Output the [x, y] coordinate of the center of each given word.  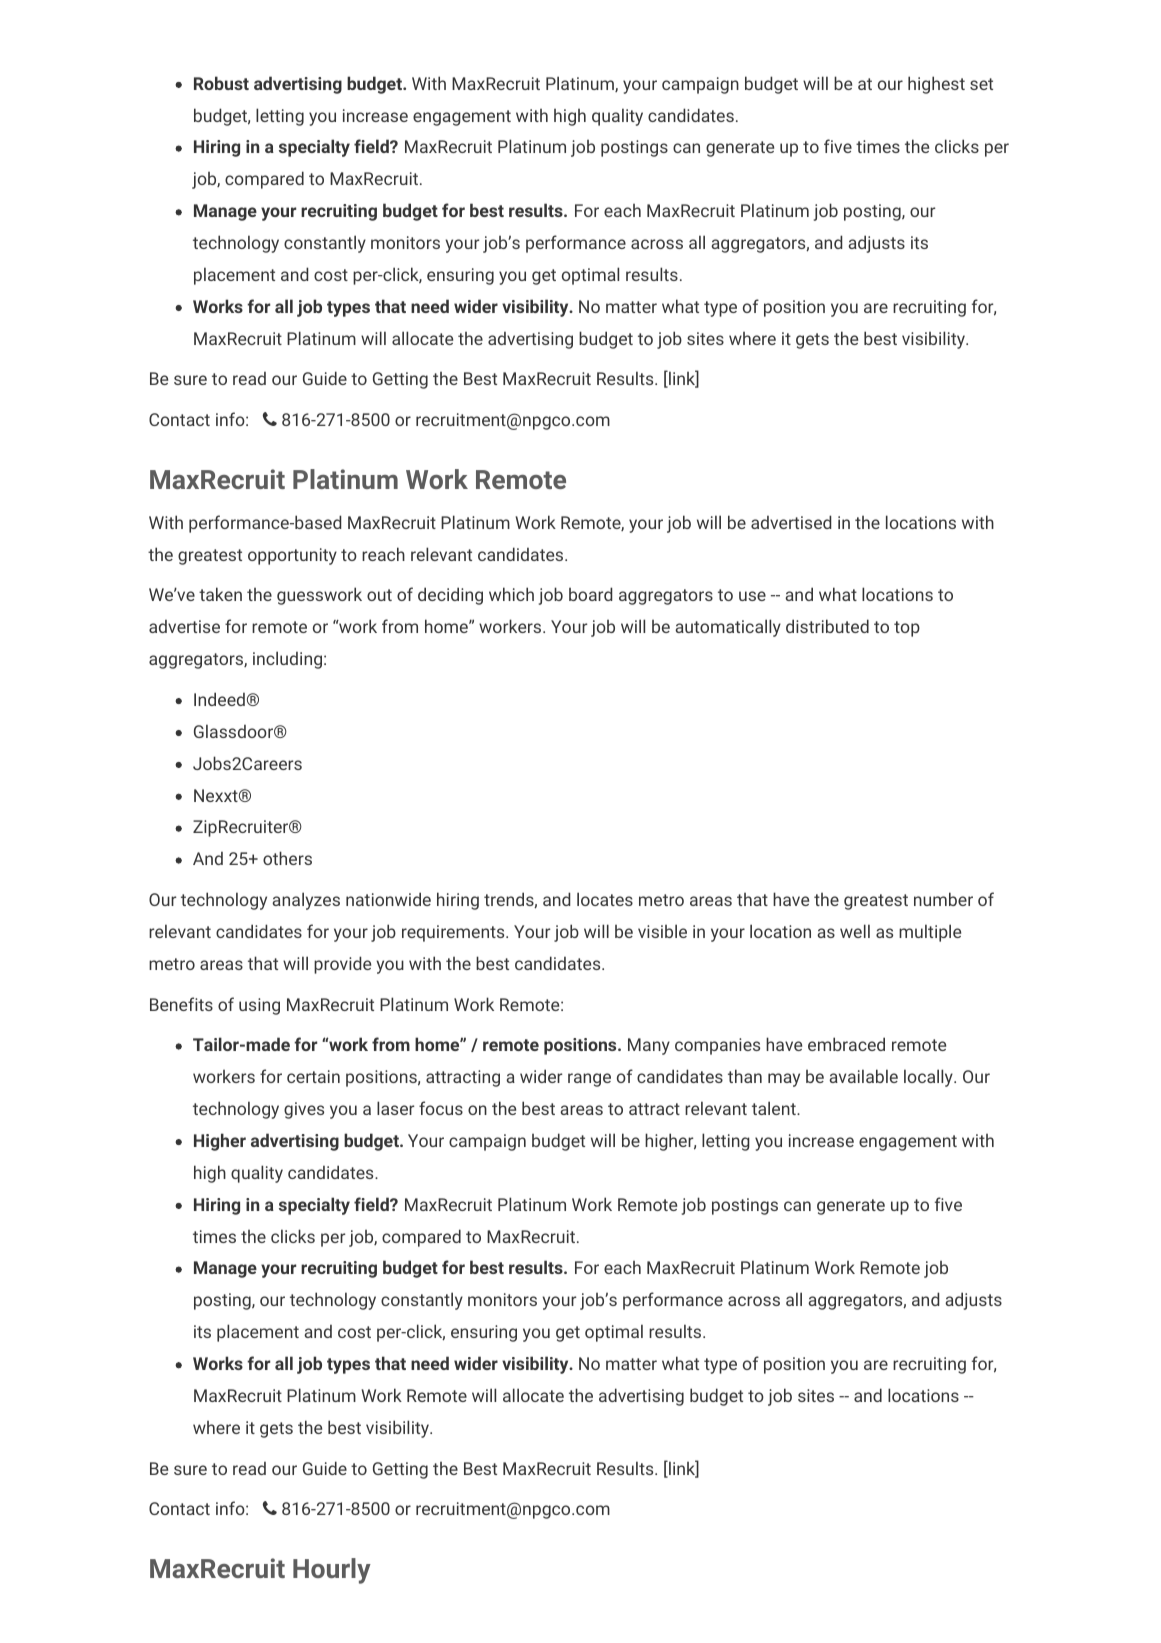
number [943, 899]
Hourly [332, 1571]
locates [605, 899]
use [752, 596]
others [287, 858]
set [981, 84]
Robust [221, 83]
